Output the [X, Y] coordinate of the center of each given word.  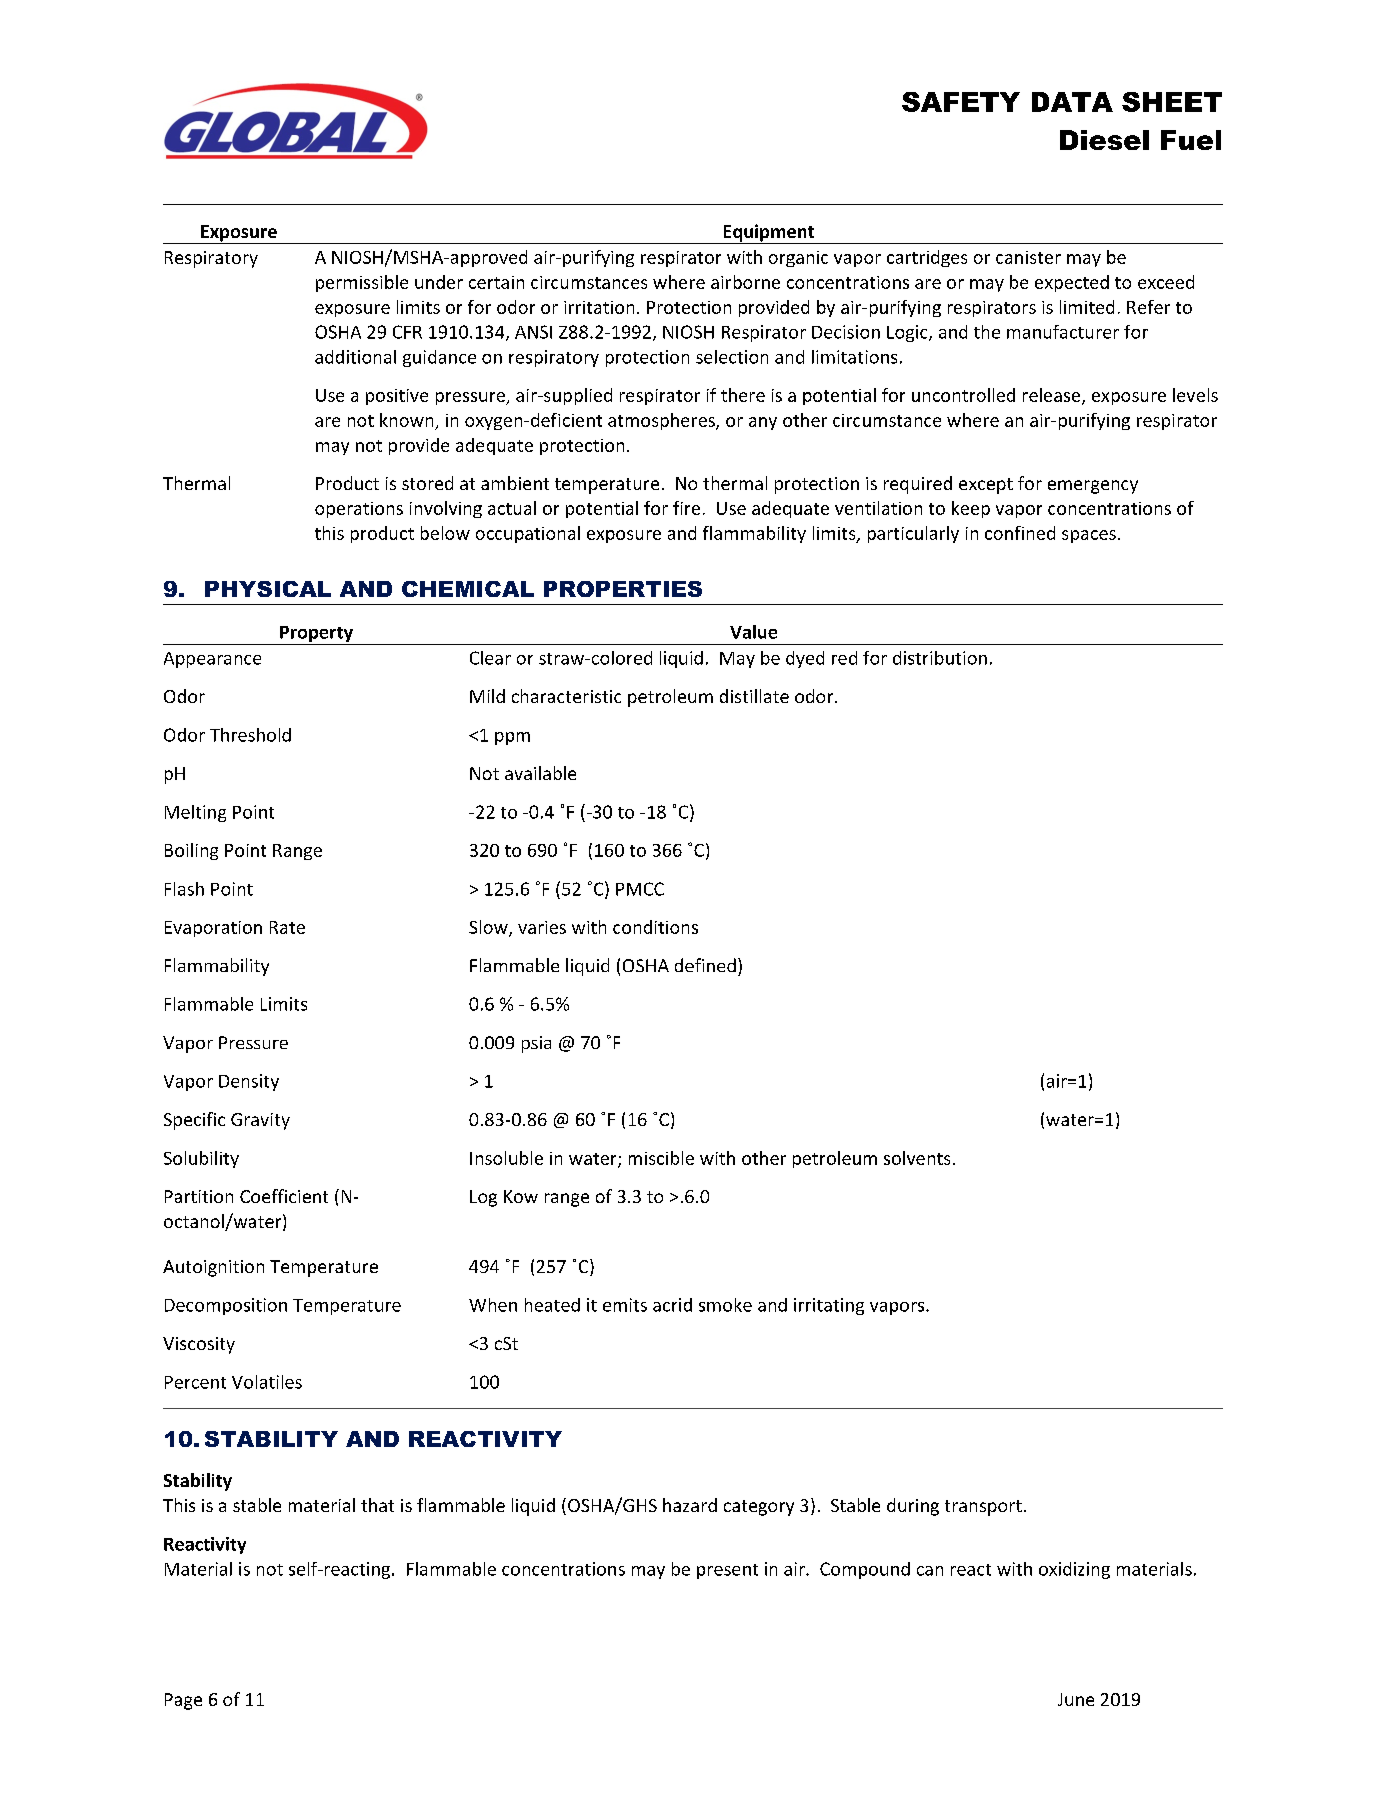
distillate [754, 696]
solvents [917, 1158]
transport [983, 1508]
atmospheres [662, 421]
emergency [1093, 487]
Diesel [1104, 140]
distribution [940, 658]
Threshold [250, 735]
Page [183, 1701]
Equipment [769, 234]
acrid [672, 1305]
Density [249, 1082]
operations [359, 510]
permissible [362, 283]
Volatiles [267, 1382]
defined [705, 965]
